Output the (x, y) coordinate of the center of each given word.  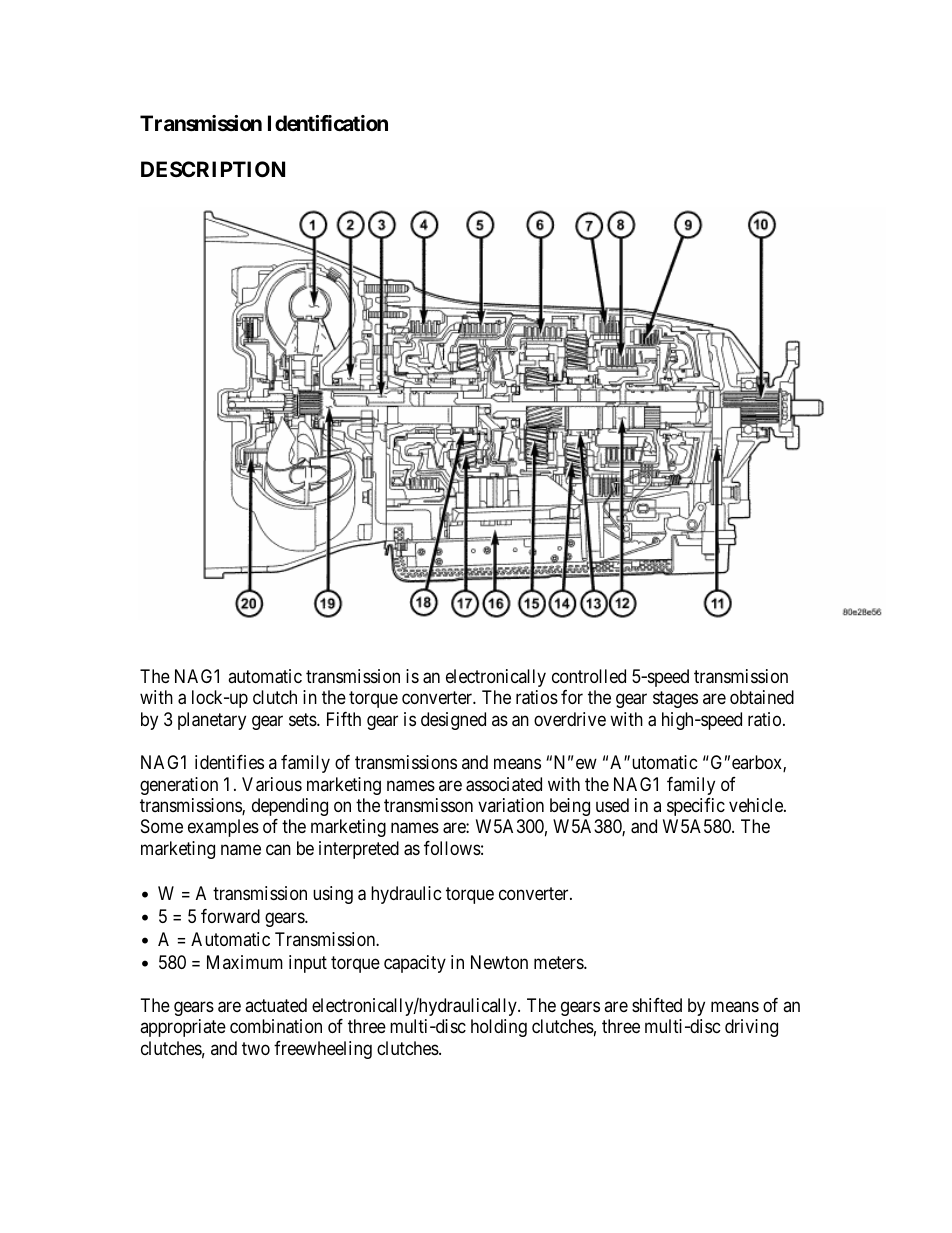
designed (453, 721)
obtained (762, 697)
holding (499, 1028)
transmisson (428, 805)
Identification (328, 123)
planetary (212, 721)
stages (675, 700)
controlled (589, 676)
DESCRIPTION (213, 169)
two (256, 1048)
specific (696, 807)
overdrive (570, 719)
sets (303, 719)
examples (223, 828)
